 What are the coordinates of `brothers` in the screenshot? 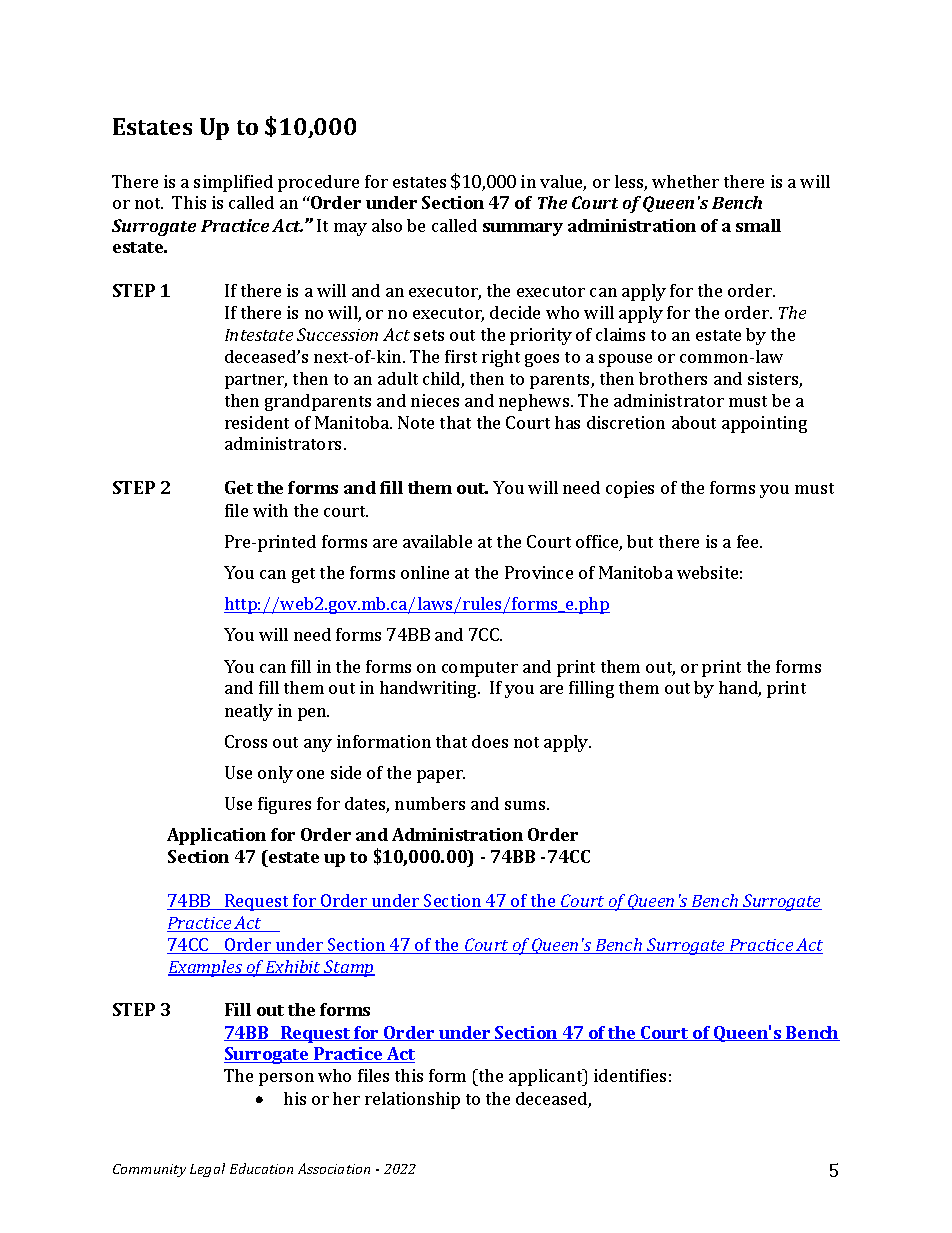 It's located at (673, 378).
